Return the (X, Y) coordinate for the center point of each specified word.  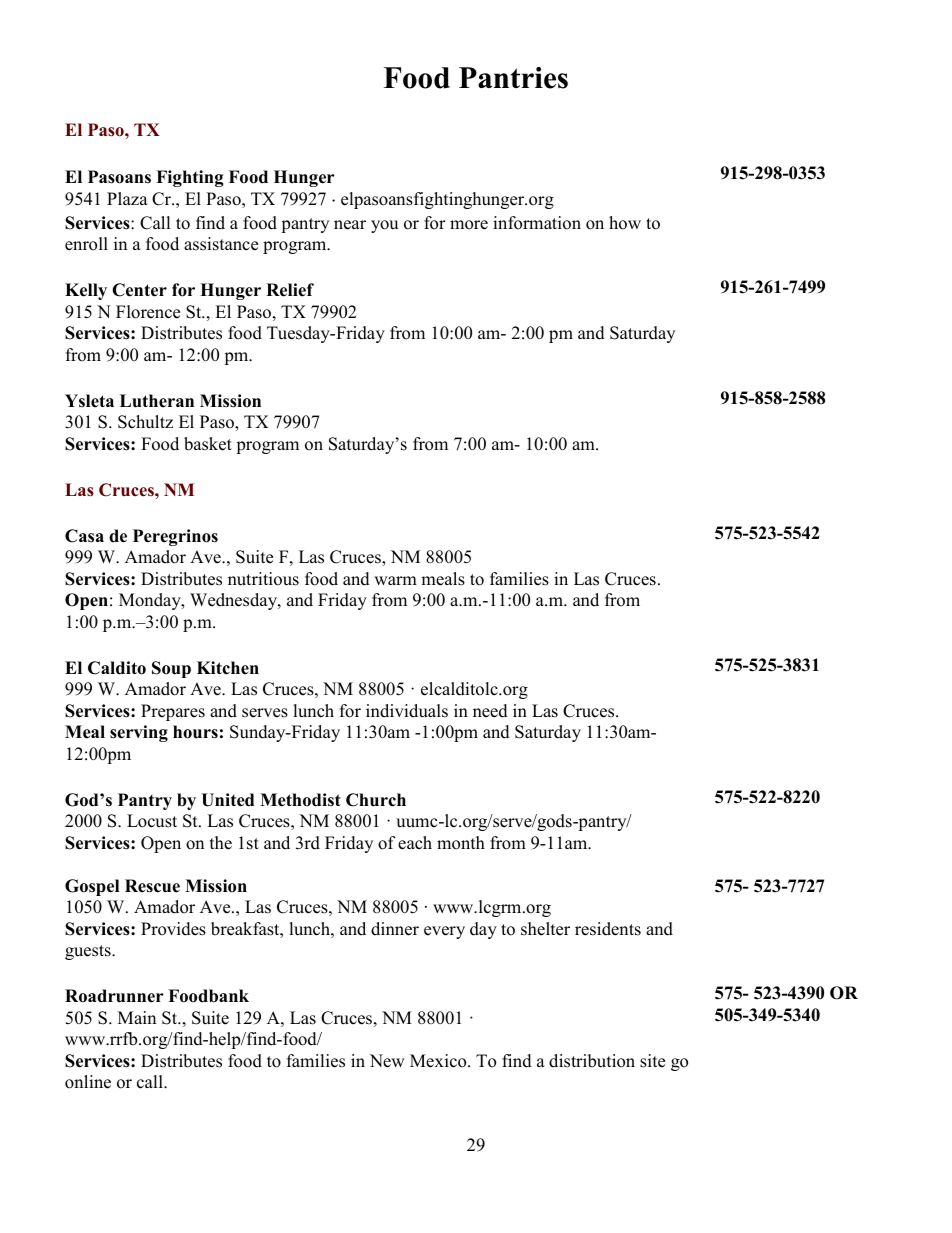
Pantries (513, 78)
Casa (84, 536)
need (490, 711)
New (387, 1061)
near (350, 225)
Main (137, 1017)
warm (395, 580)
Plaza (127, 198)
